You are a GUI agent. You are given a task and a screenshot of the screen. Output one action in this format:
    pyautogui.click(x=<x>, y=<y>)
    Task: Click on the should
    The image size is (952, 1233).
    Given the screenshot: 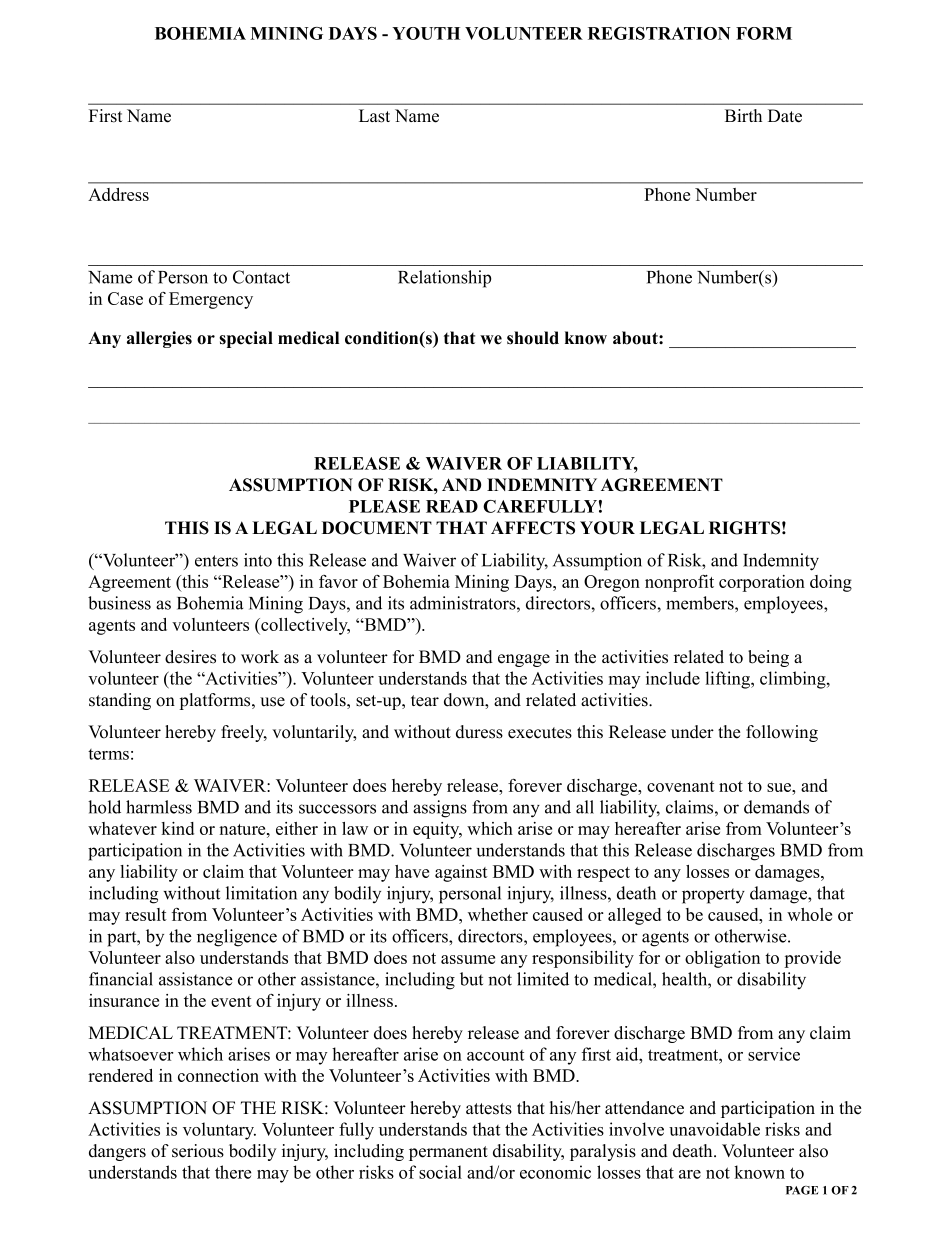 What is the action you would take?
    pyautogui.click(x=533, y=338)
